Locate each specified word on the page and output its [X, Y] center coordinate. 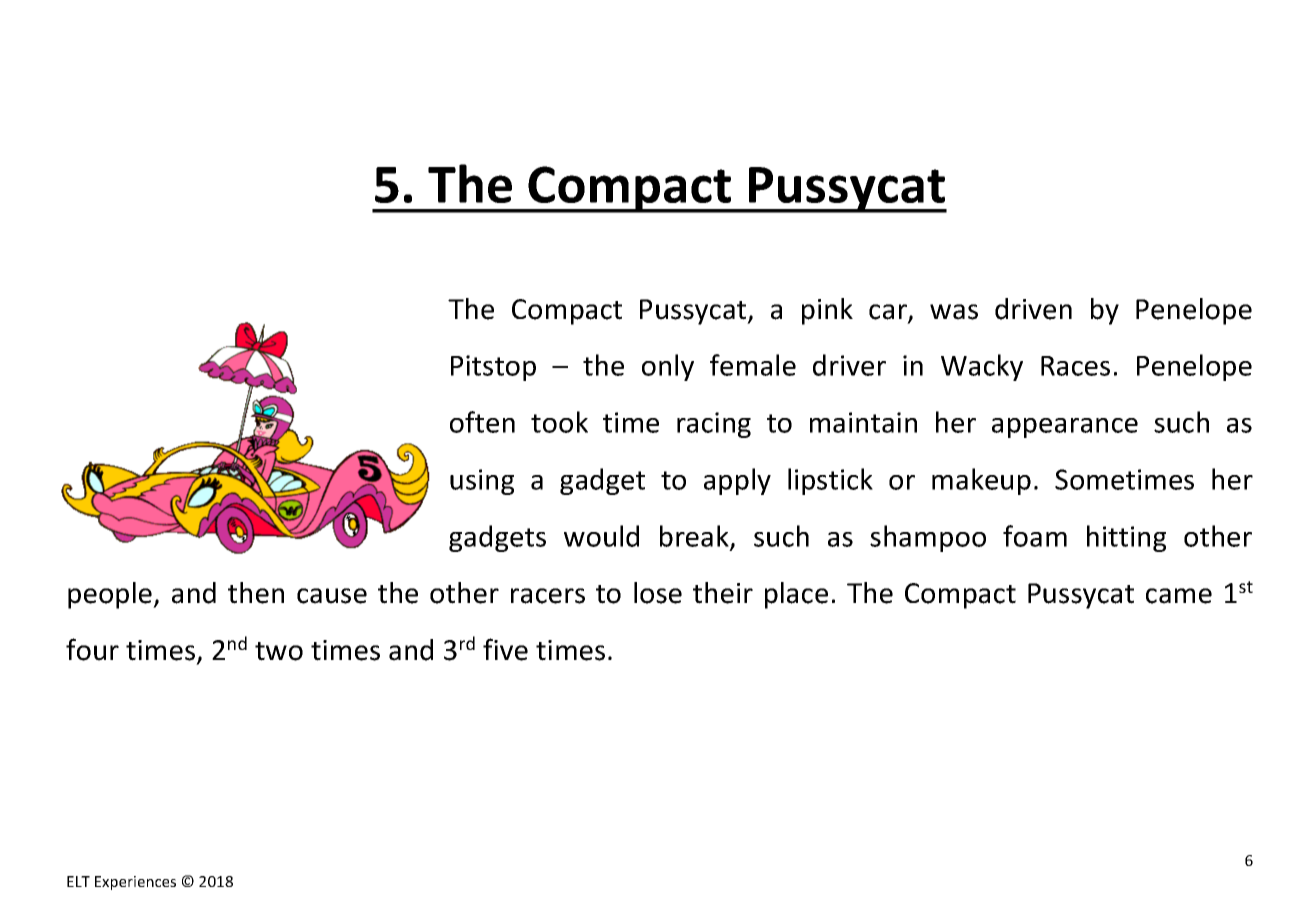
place [796, 595]
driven [1033, 309]
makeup [981, 481]
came [1179, 596]
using [482, 482]
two [279, 651]
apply [737, 481]
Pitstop [493, 368]
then [256, 593]
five [505, 649]
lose [658, 593]
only [668, 367]
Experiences [135, 883]
